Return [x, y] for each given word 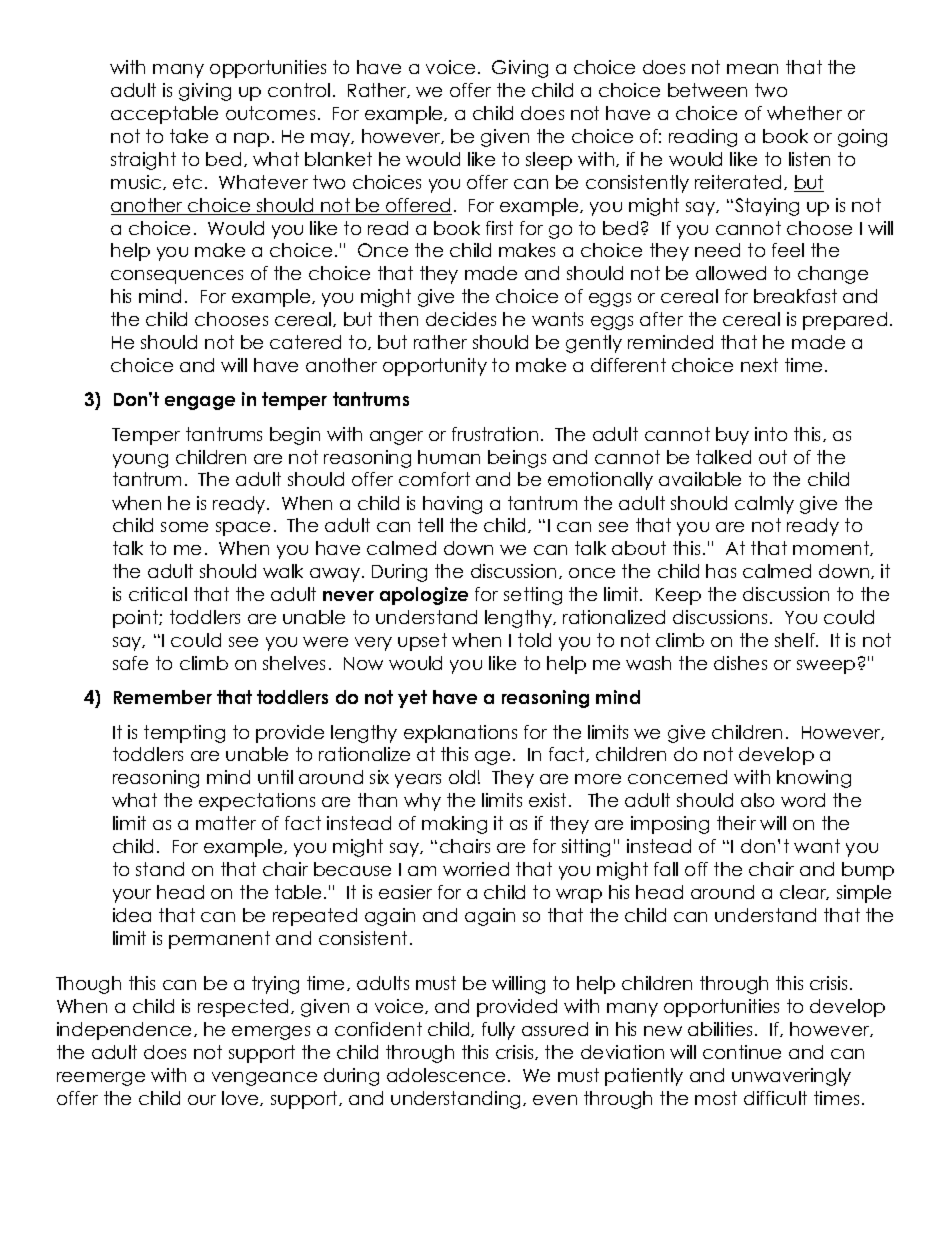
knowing [814, 779]
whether [804, 113]
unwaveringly [791, 1077]
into [771, 434]
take [189, 136]
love [241, 1098]
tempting [184, 734]
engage [200, 403]
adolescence [446, 1075]
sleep [549, 161]
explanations [460, 734]
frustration [495, 434]
